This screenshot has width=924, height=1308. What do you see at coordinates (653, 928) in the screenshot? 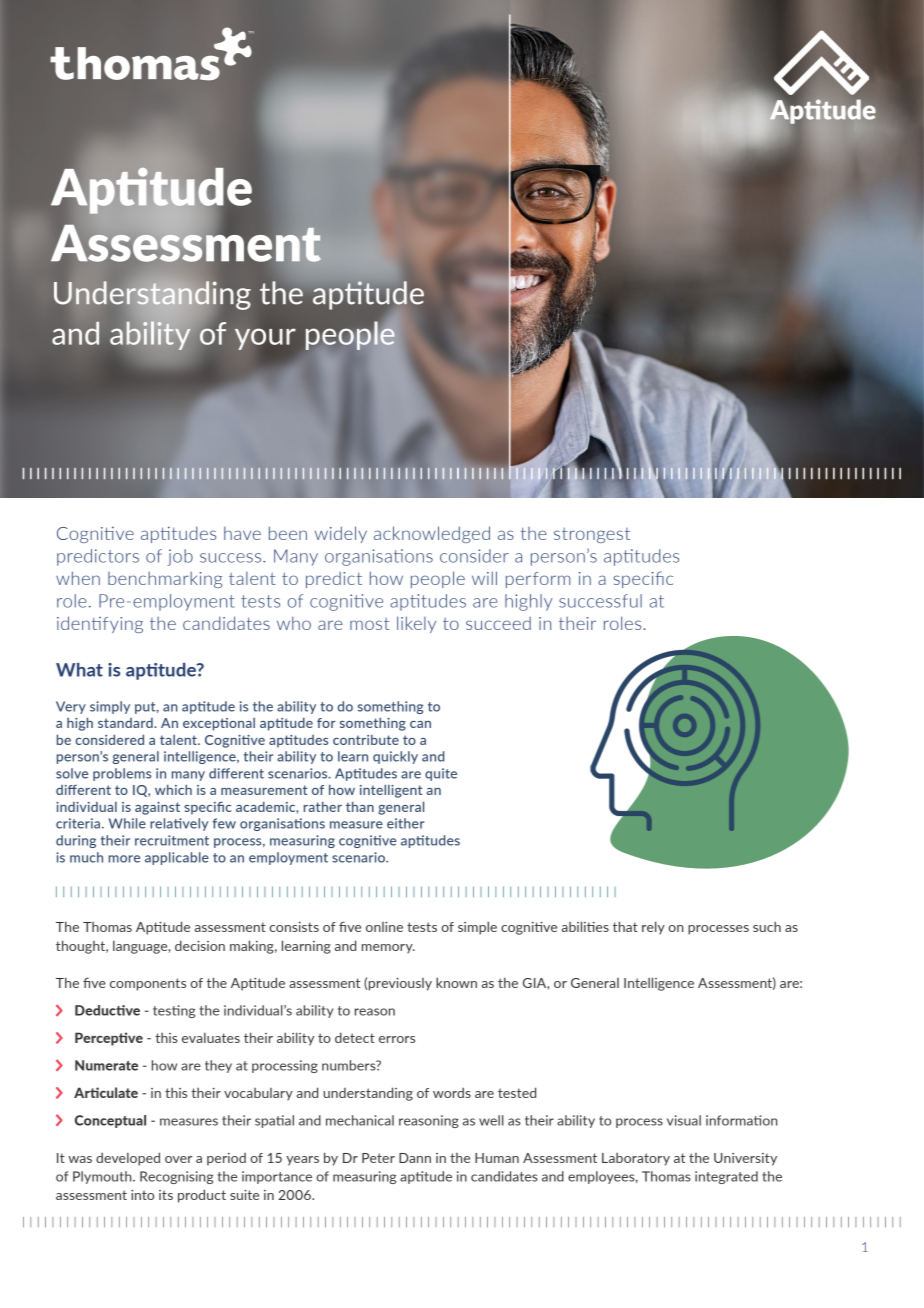
I see `rely` at bounding box center [653, 928].
